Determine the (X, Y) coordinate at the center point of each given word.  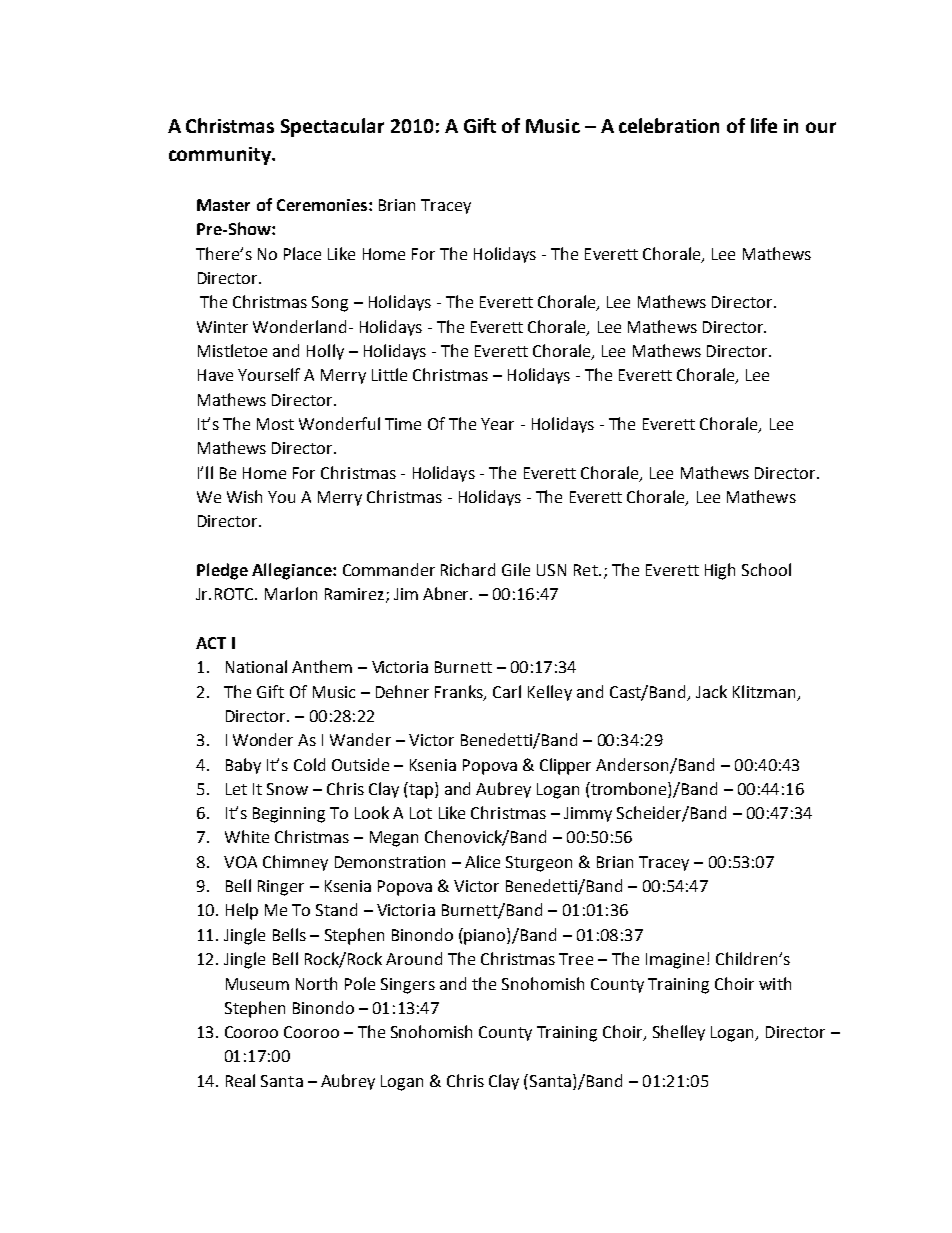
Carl (507, 691)
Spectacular (332, 127)
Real (240, 1080)
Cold (309, 764)
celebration (669, 125)
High (720, 571)
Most (275, 424)
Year (497, 424)
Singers (408, 986)
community (221, 156)
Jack (711, 691)
